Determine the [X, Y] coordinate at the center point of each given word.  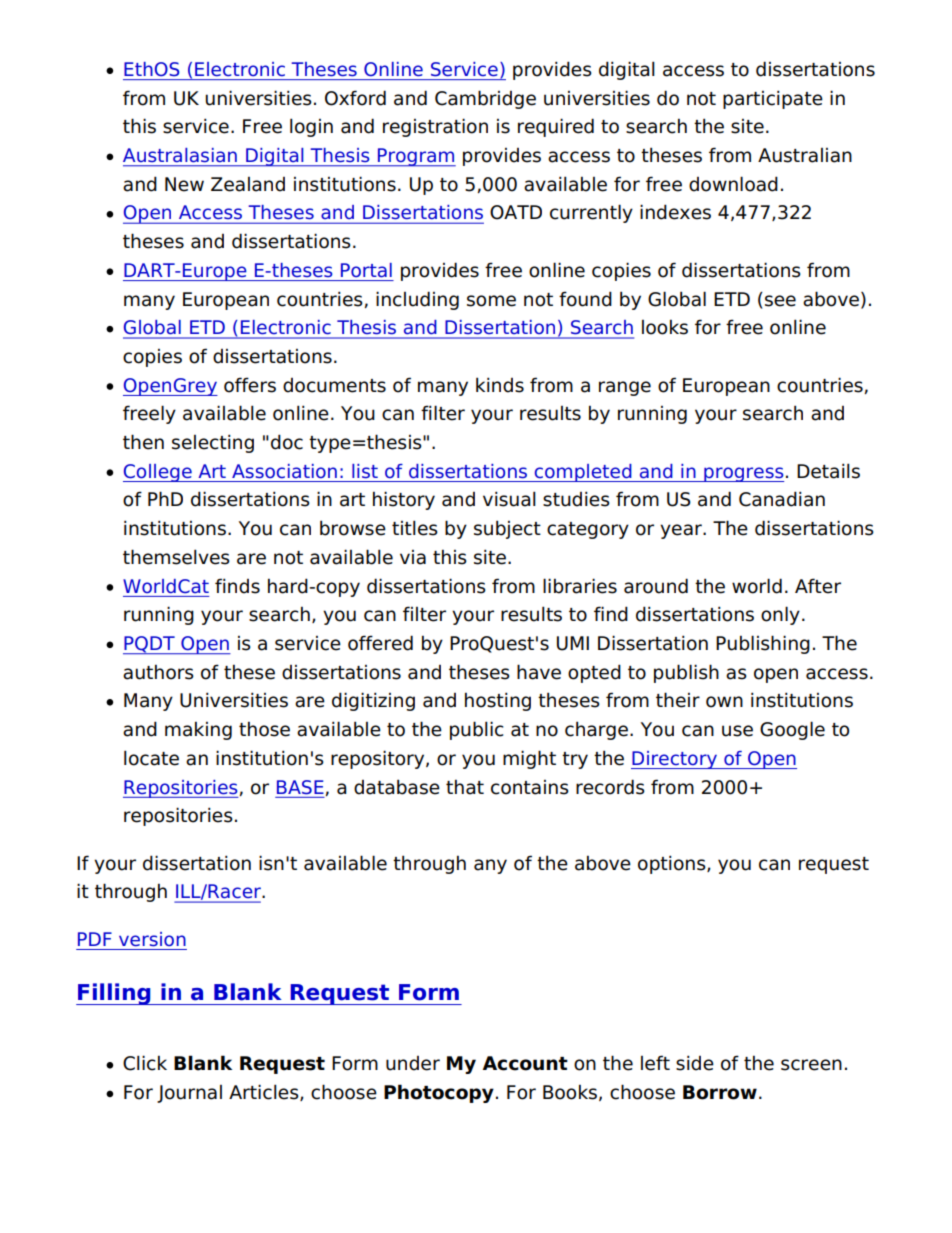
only [780, 615]
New [184, 184]
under [413, 1063]
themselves [176, 557]
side [695, 1063]
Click [145, 1063]
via [413, 557]
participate [773, 99]
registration [435, 127]
